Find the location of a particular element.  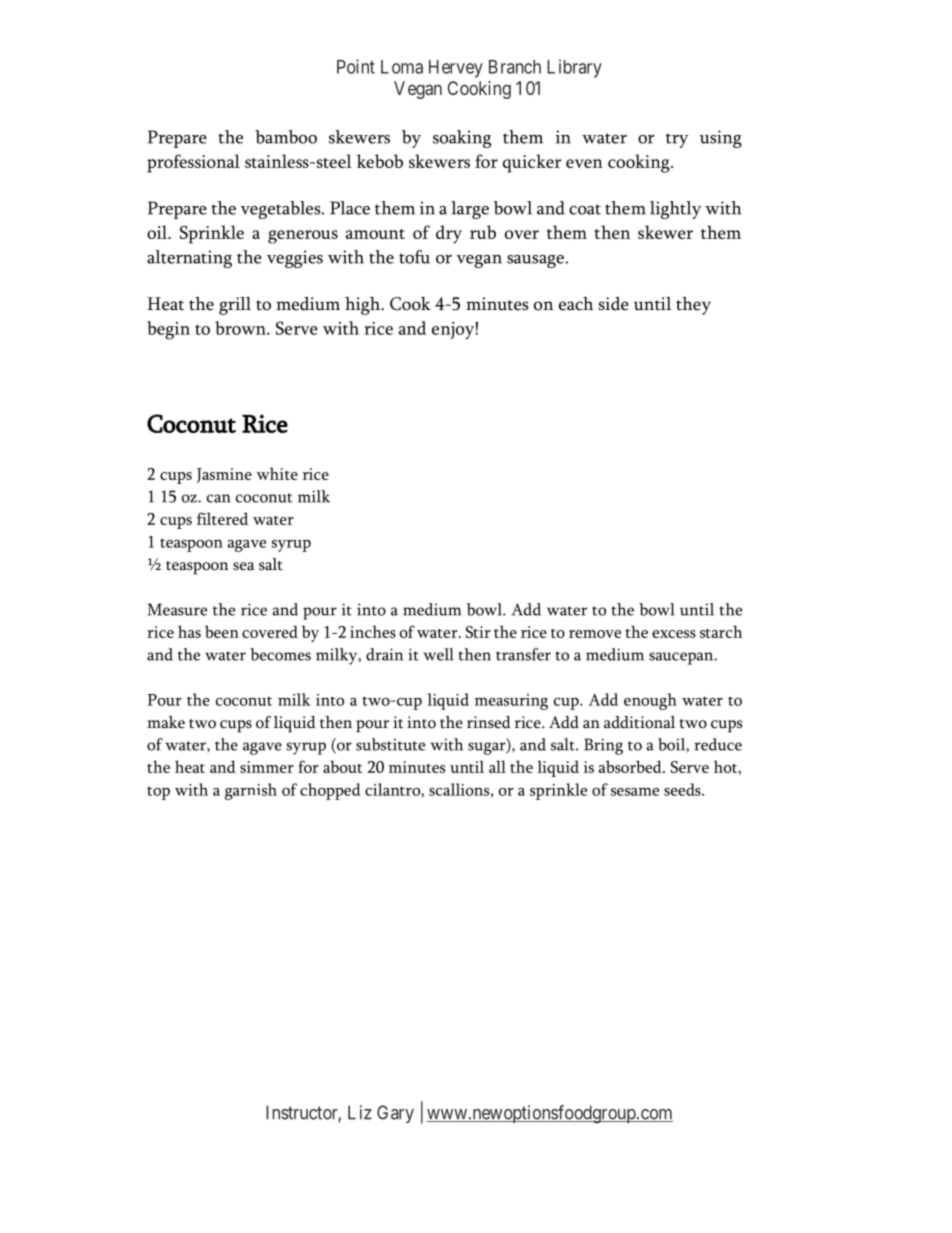

cilantro is located at coordinates (393, 790).
